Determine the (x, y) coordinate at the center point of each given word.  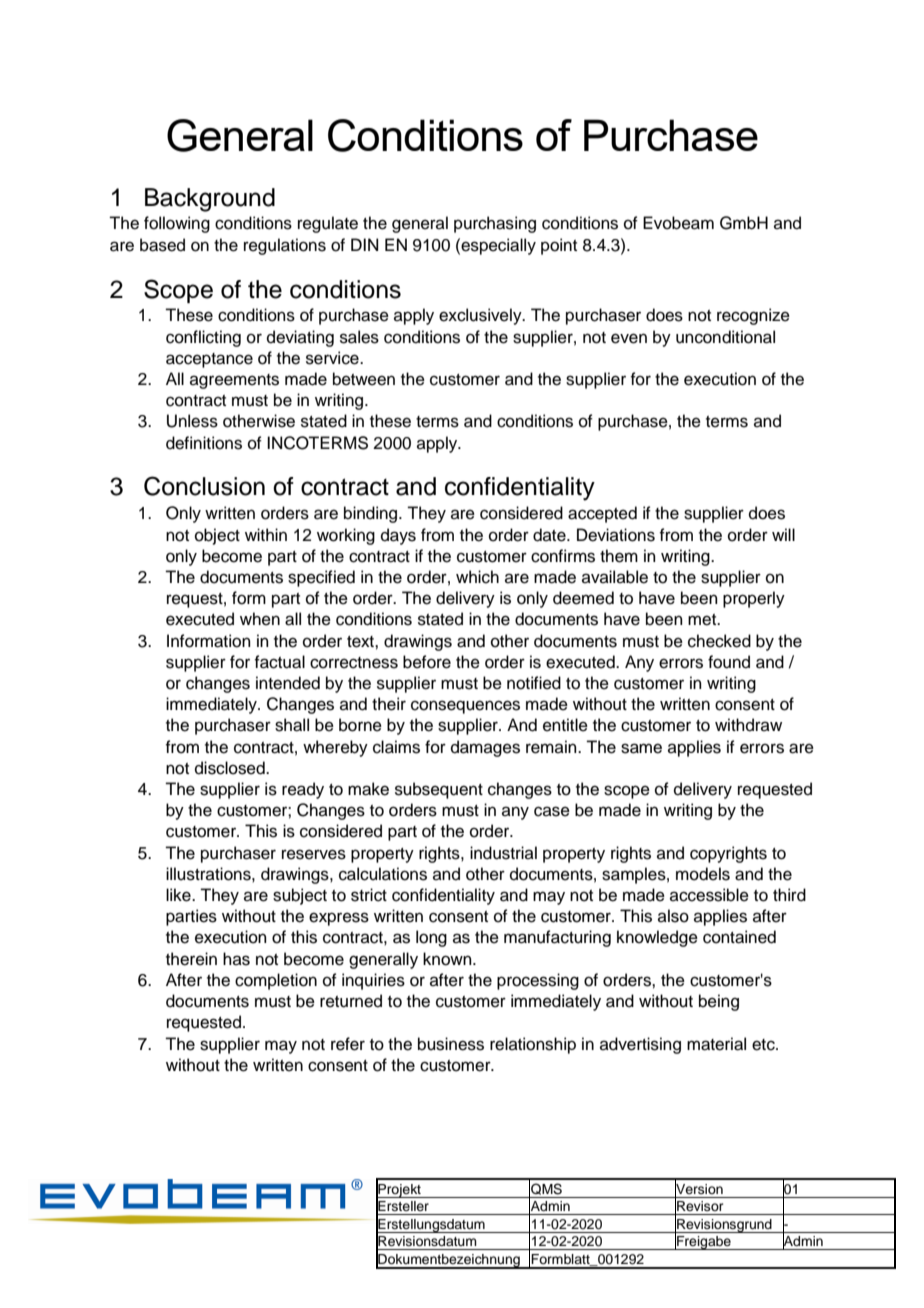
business (451, 1044)
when (260, 619)
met (703, 620)
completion (276, 981)
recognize (753, 316)
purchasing (495, 224)
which (477, 577)
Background (210, 200)
